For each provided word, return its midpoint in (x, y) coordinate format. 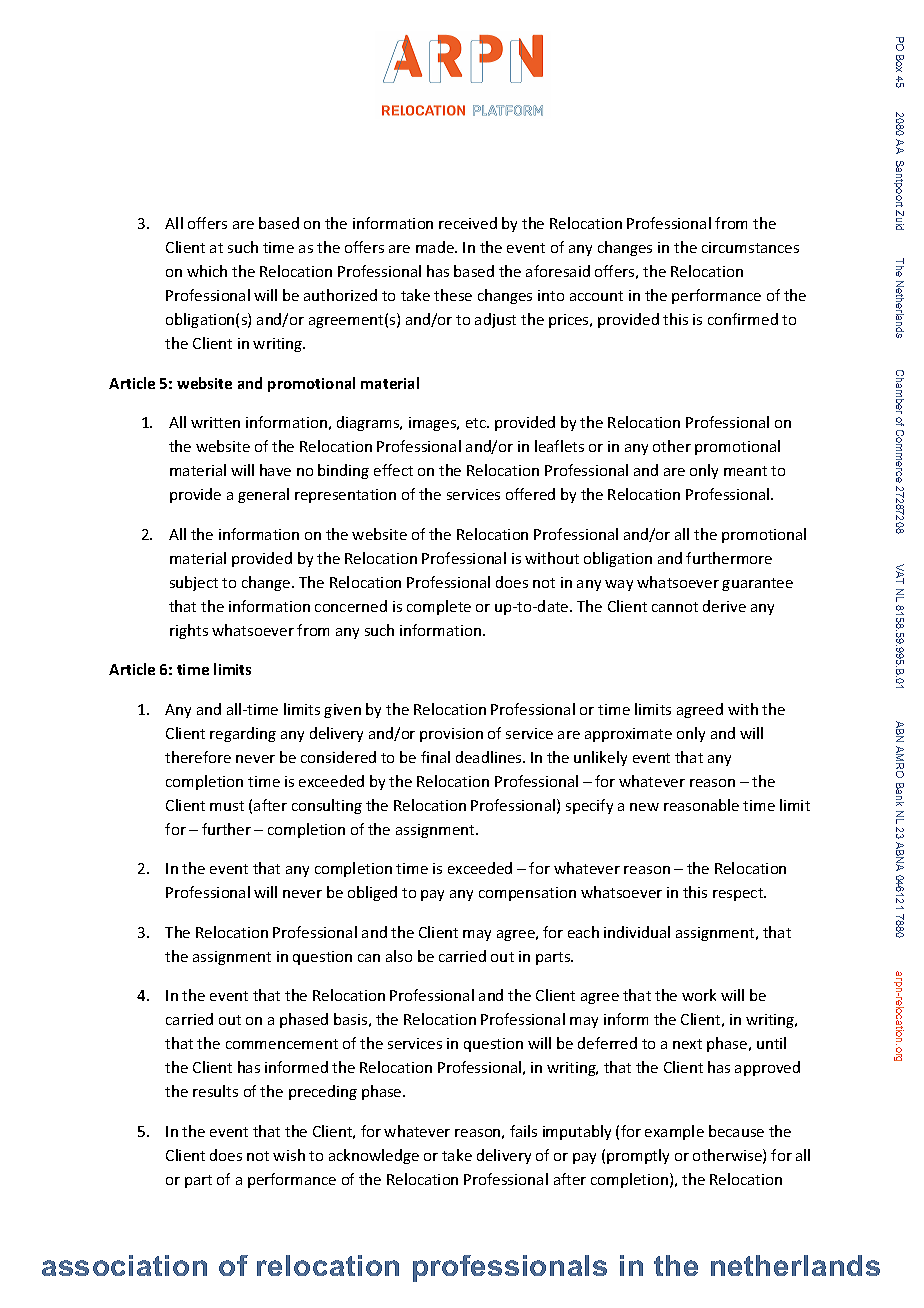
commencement (282, 1044)
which (207, 271)
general (263, 495)
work (699, 995)
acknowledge (374, 1156)
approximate (628, 735)
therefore (198, 757)
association (124, 1265)
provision (451, 735)
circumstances (750, 247)
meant (745, 471)
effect (393, 470)
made (436, 247)
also (399, 956)
